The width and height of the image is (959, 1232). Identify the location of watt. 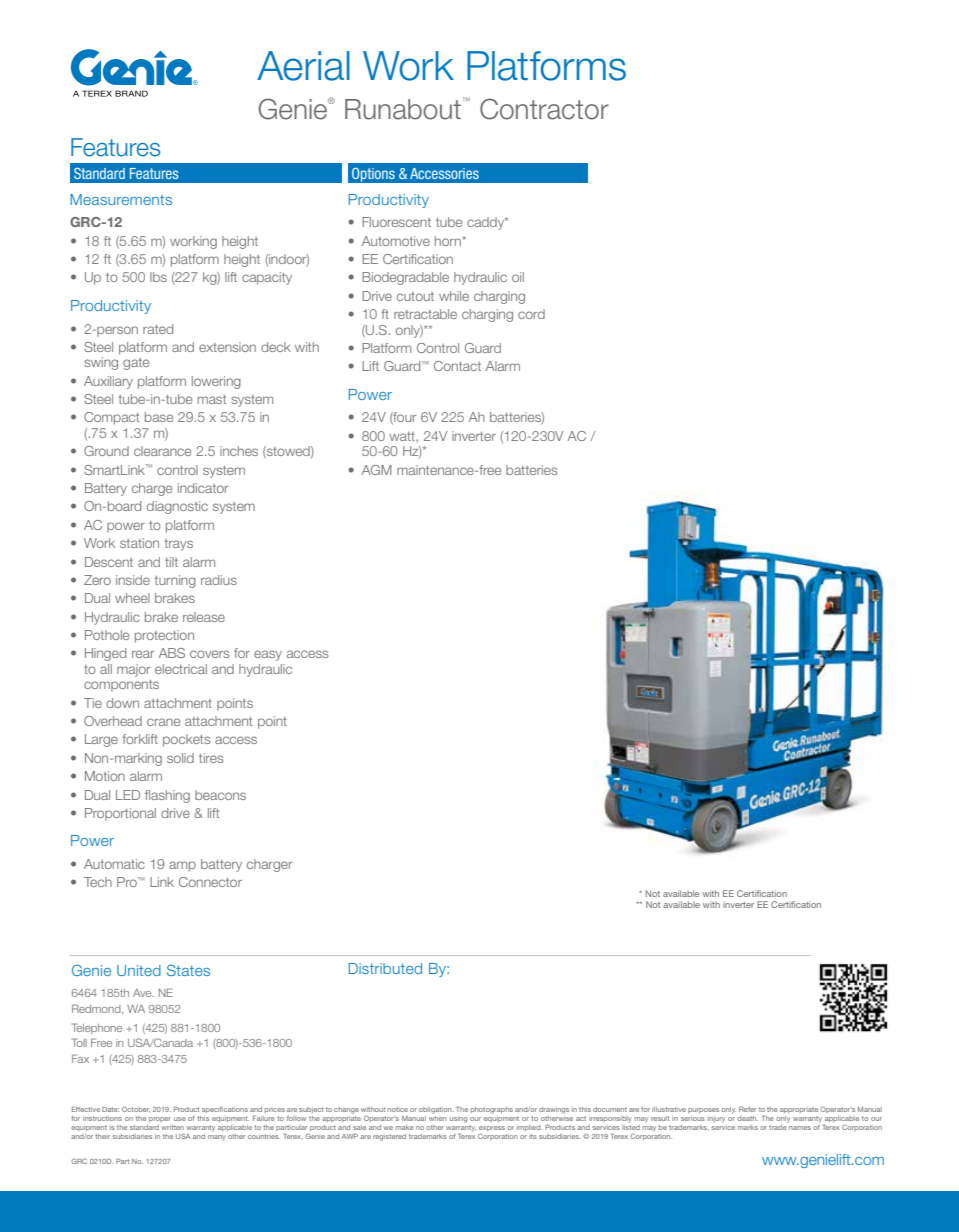
(403, 436).
